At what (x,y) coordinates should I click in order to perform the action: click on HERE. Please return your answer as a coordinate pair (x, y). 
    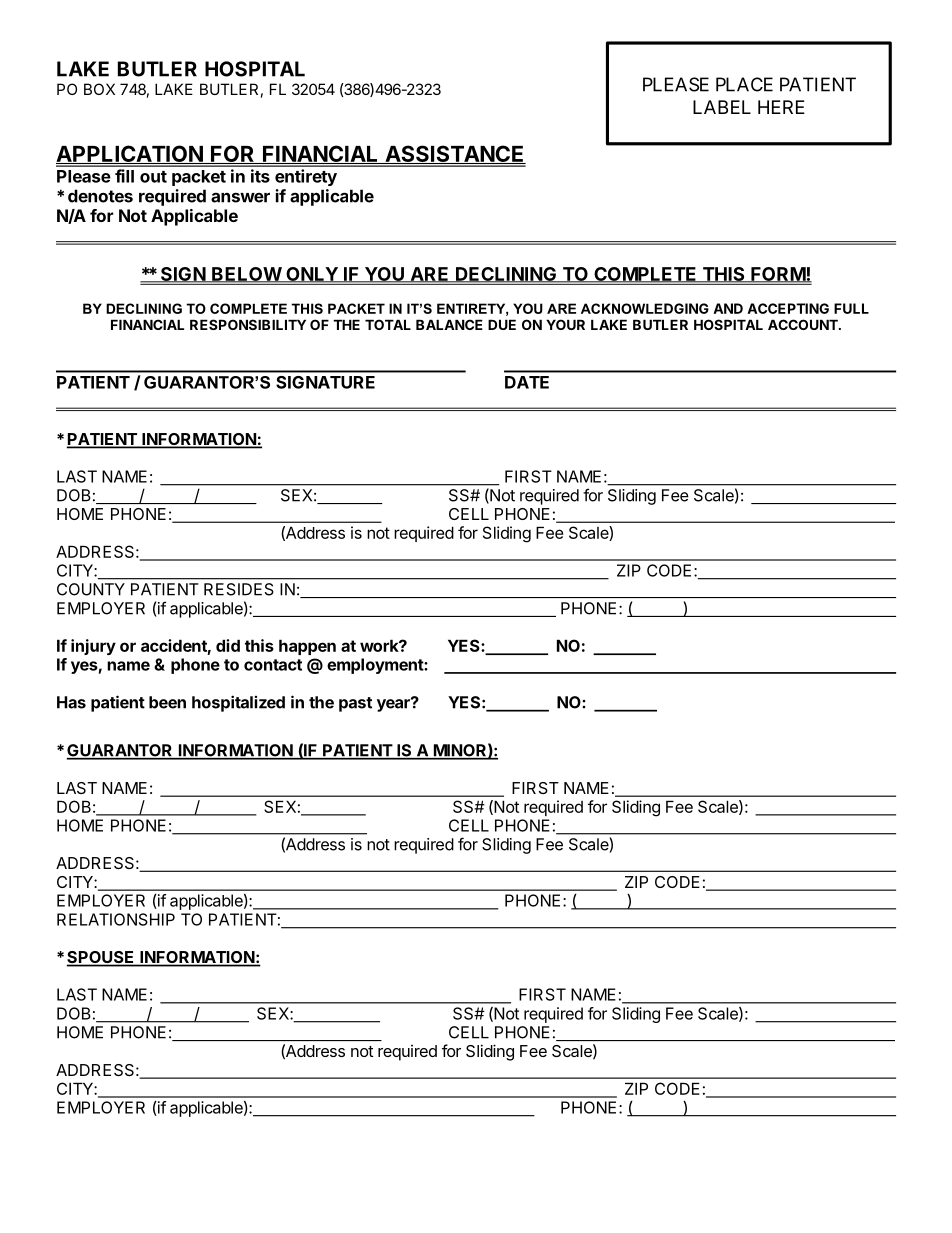
    Looking at the image, I should click on (781, 107).
